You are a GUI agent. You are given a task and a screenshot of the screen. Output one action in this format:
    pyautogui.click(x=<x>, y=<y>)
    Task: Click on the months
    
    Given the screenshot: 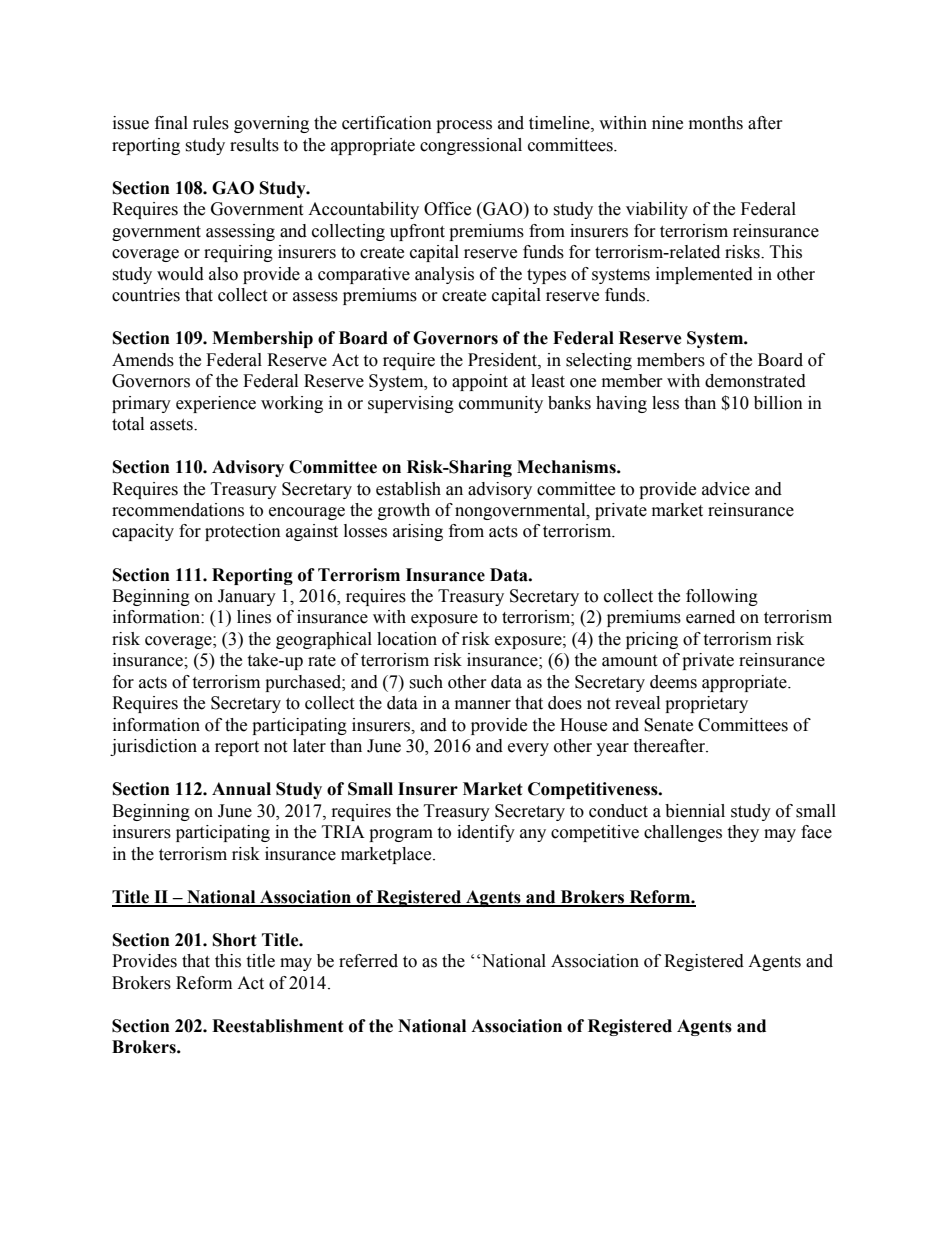 What is the action you would take?
    pyautogui.click(x=716, y=123)
